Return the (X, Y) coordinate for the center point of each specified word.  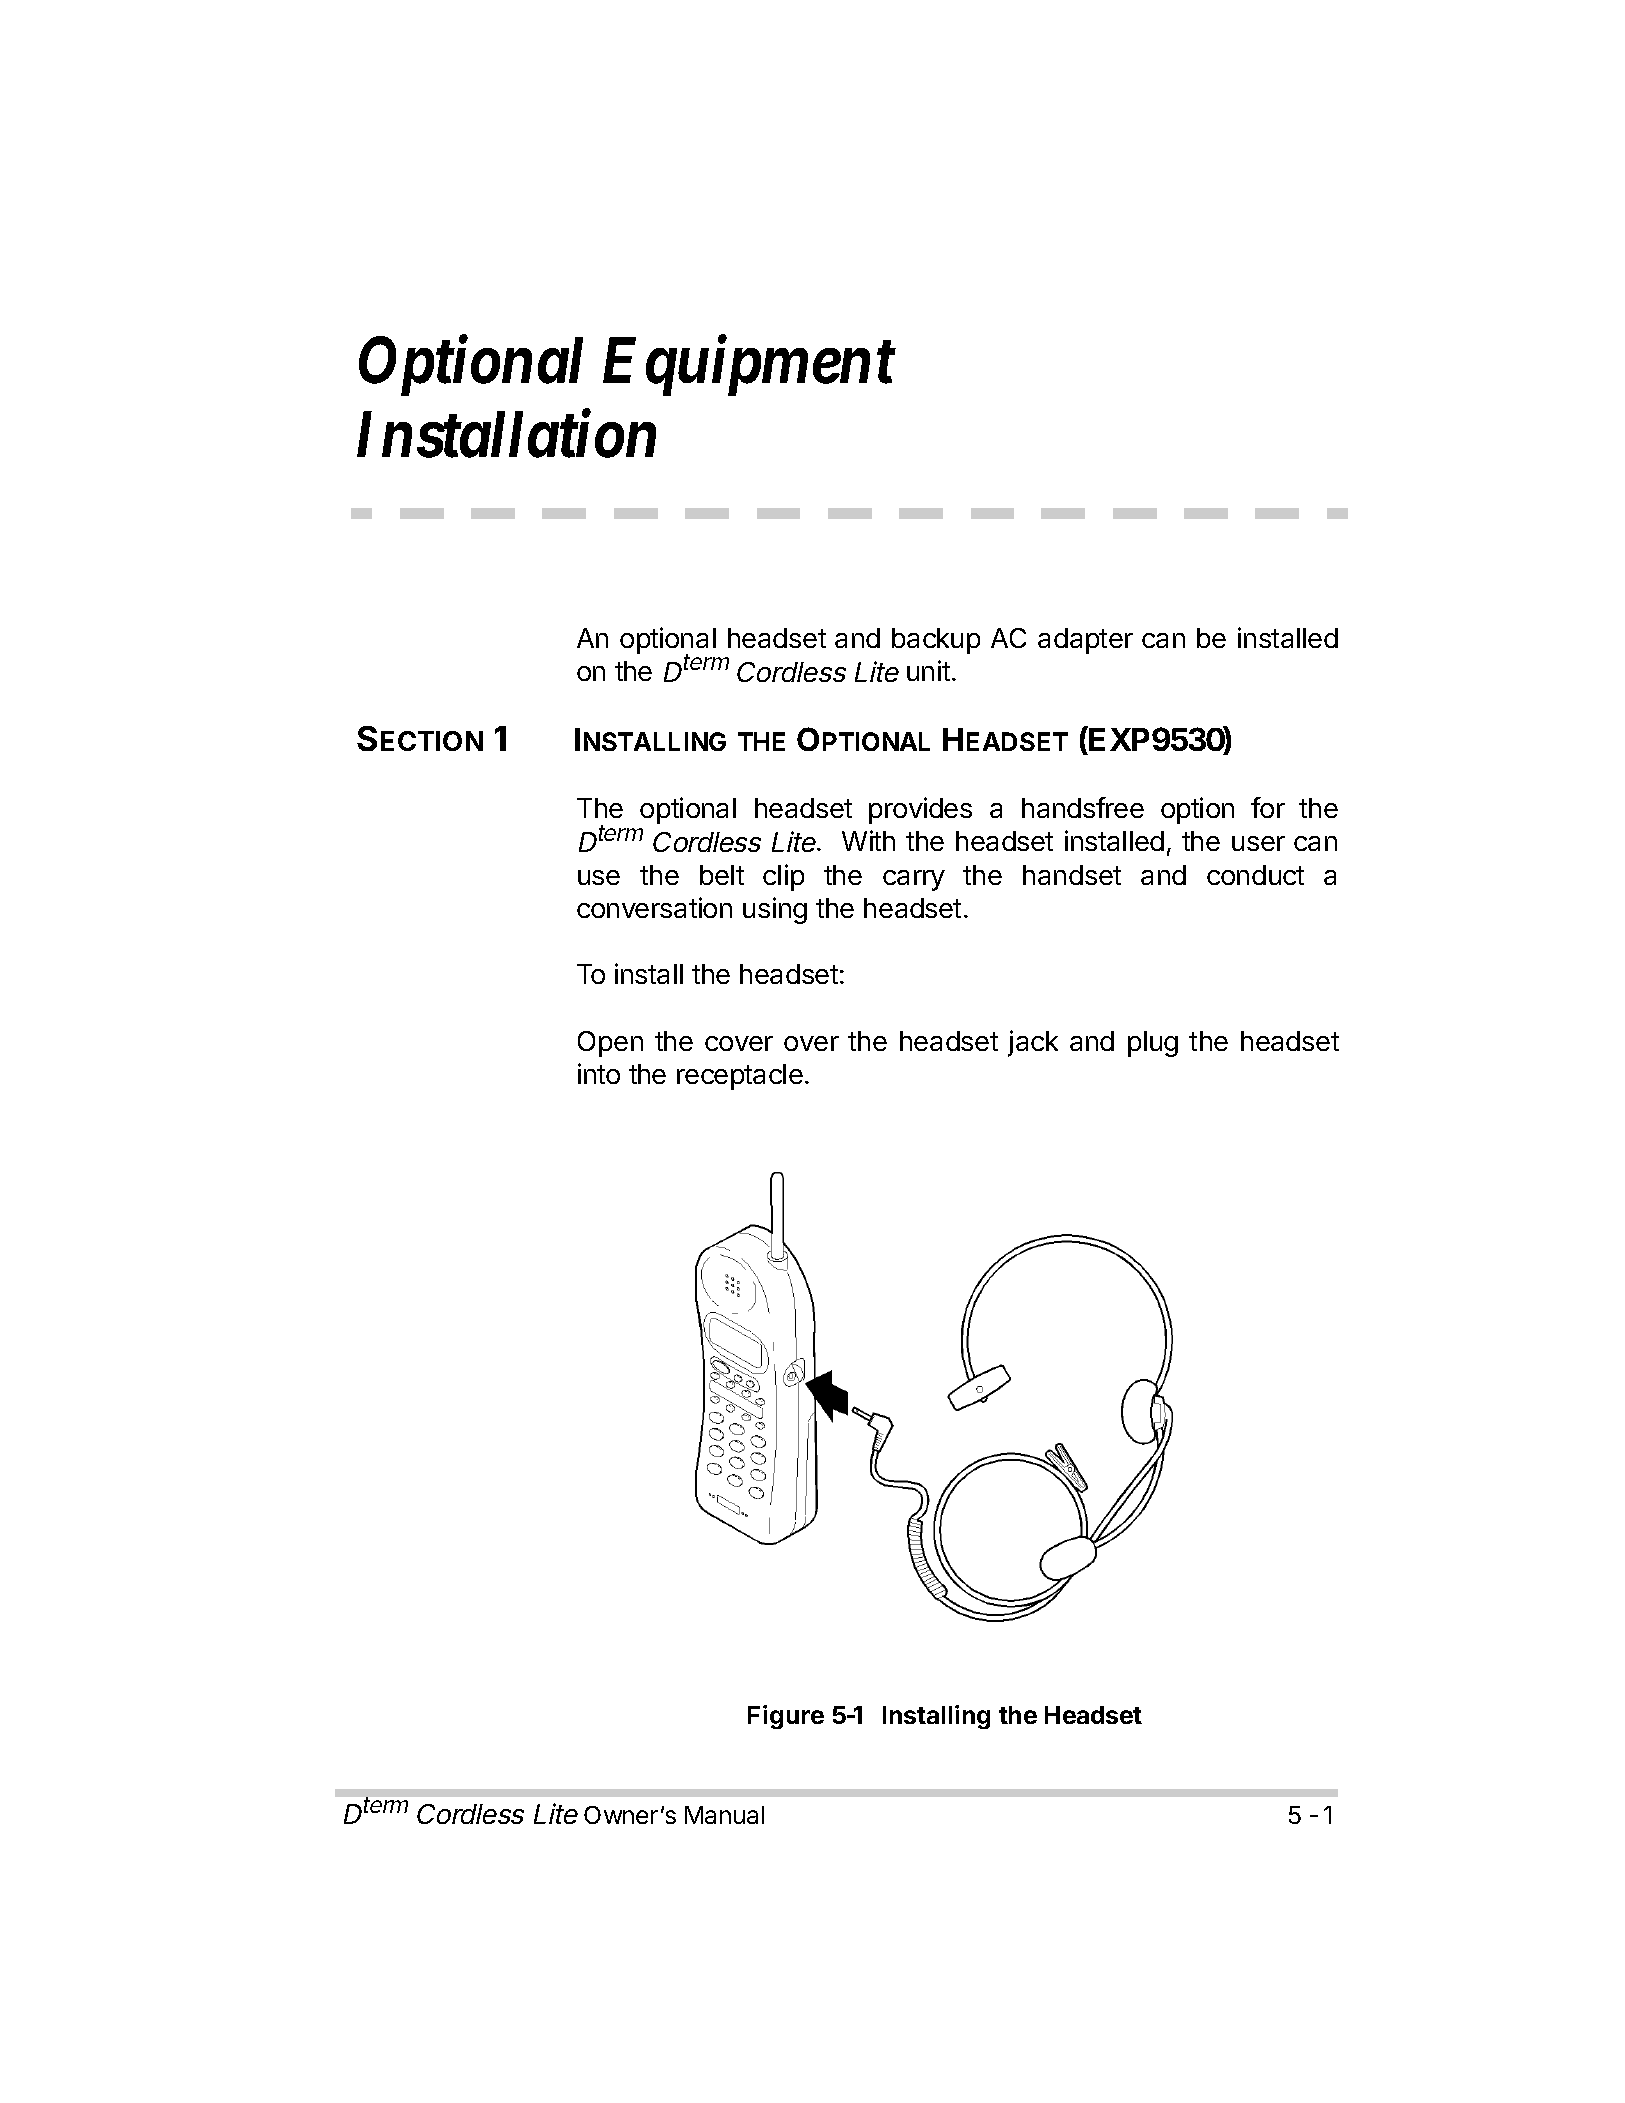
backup (936, 641)
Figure (786, 1717)
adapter (1085, 641)
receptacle (740, 1077)
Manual (724, 1815)
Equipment (749, 367)
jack (1033, 1043)
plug (1153, 1044)
